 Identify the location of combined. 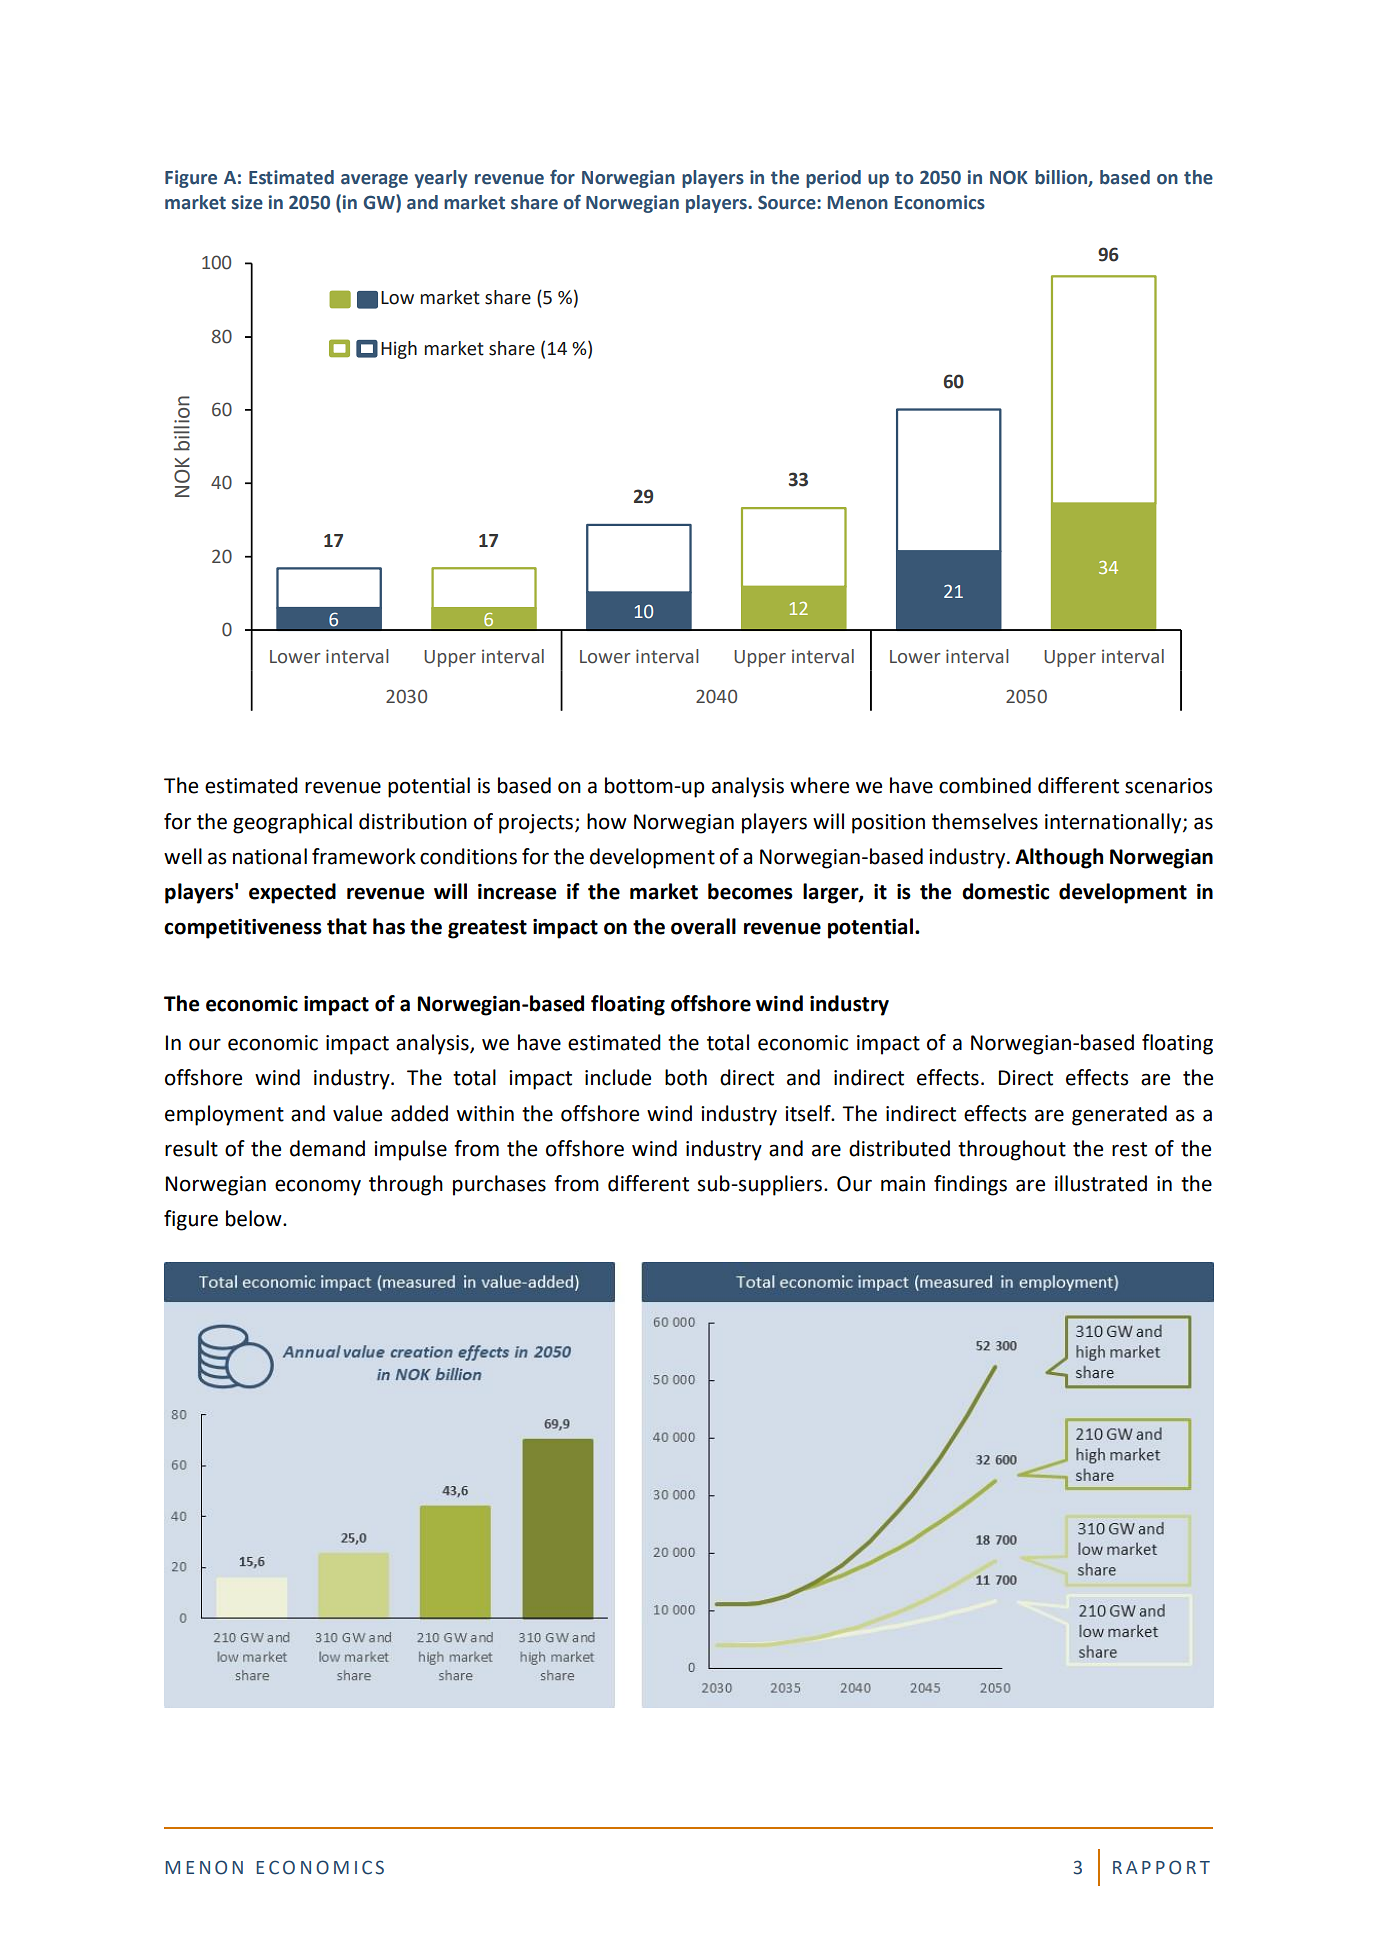
(985, 785).
